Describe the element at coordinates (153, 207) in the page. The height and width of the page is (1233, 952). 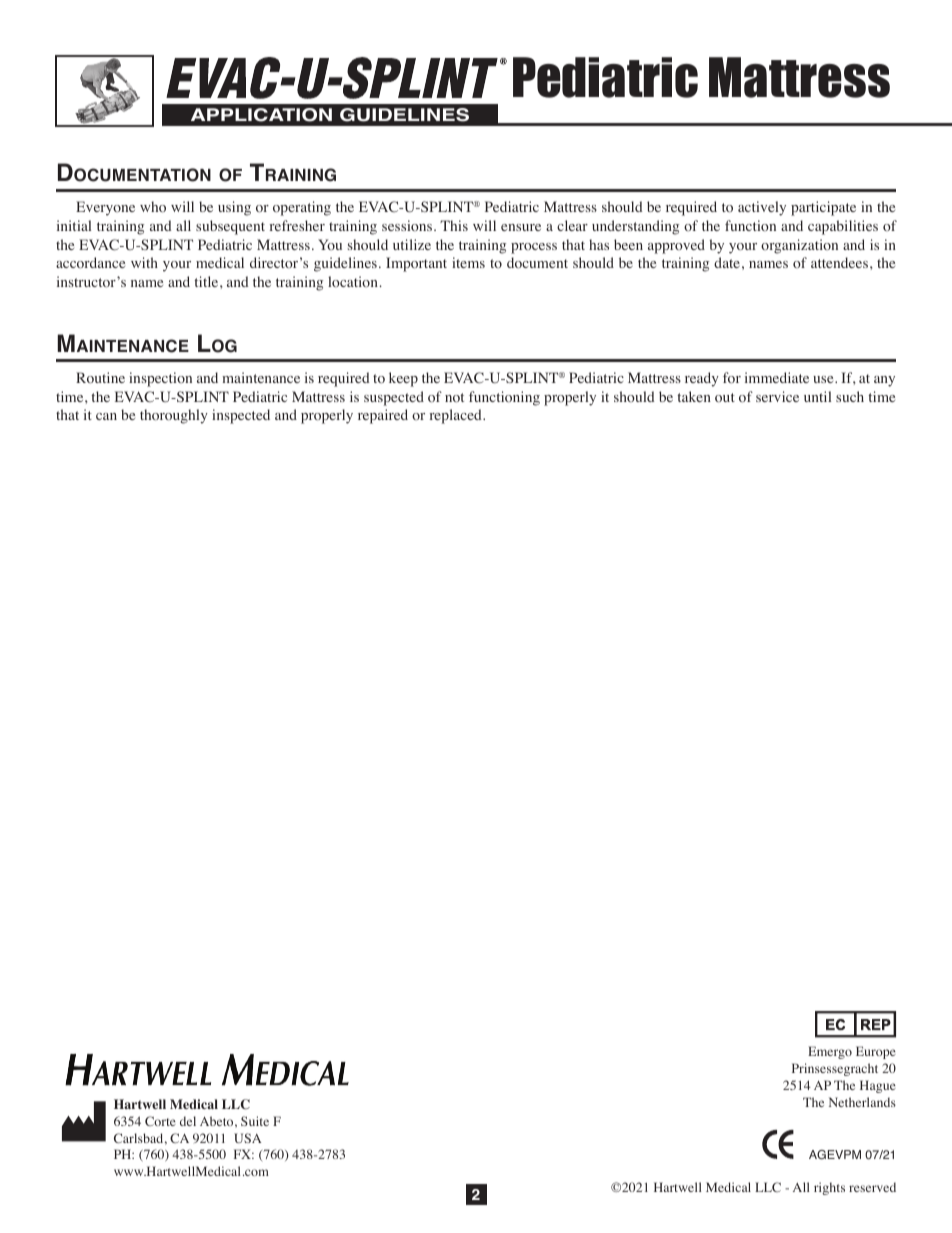
I see `who` at that location.
